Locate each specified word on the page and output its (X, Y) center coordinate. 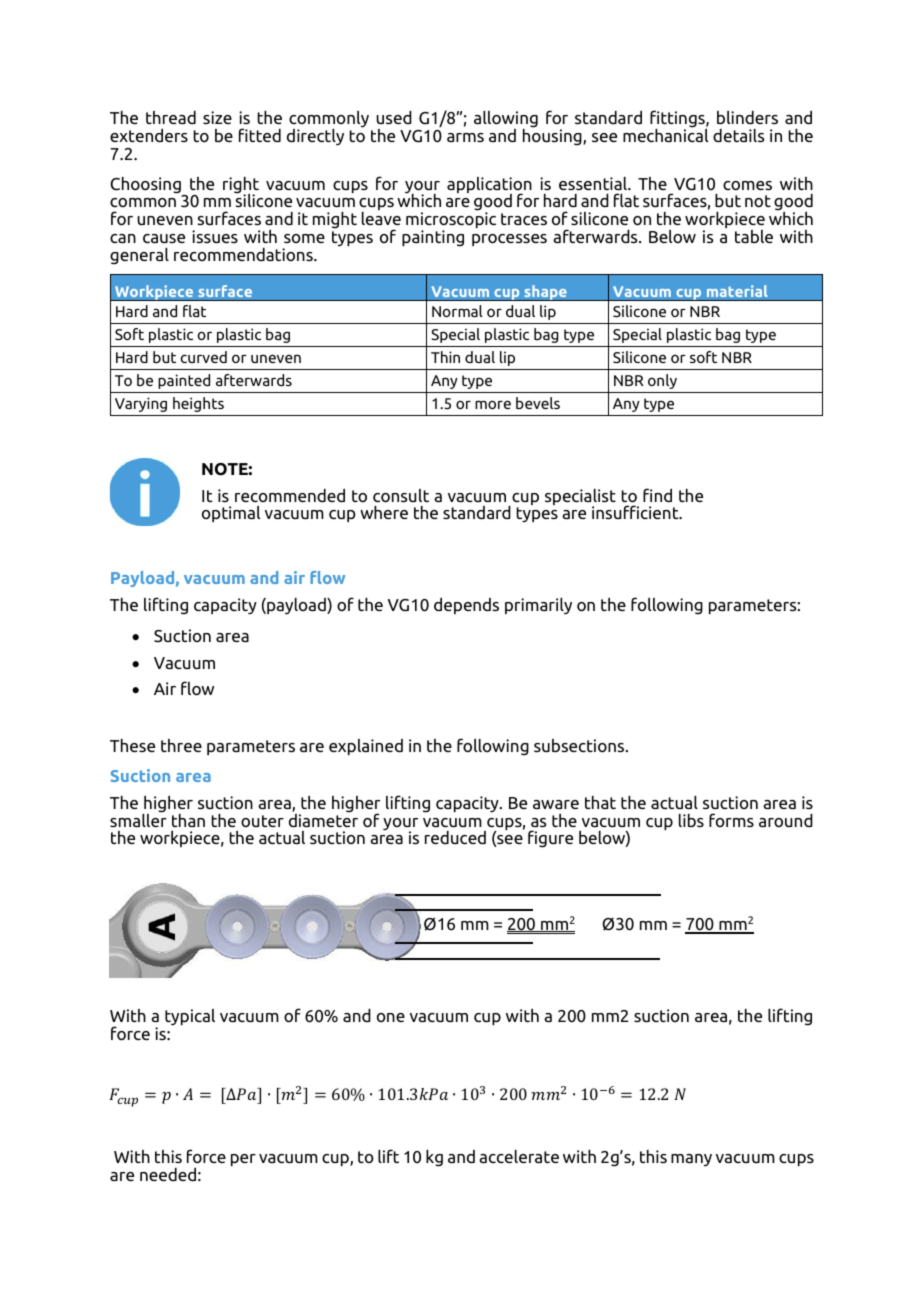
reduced (455, 837)
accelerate (519, 1156)
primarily (538, 606)
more (493, 404)
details (738, 135)
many (691, 1160)
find (657, 495)
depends (466, 605)
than (188, 820)
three (181, 745)
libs (691, 820)
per (243, 1160)
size (217, 117)
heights (198, 404)
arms (465, 137)
